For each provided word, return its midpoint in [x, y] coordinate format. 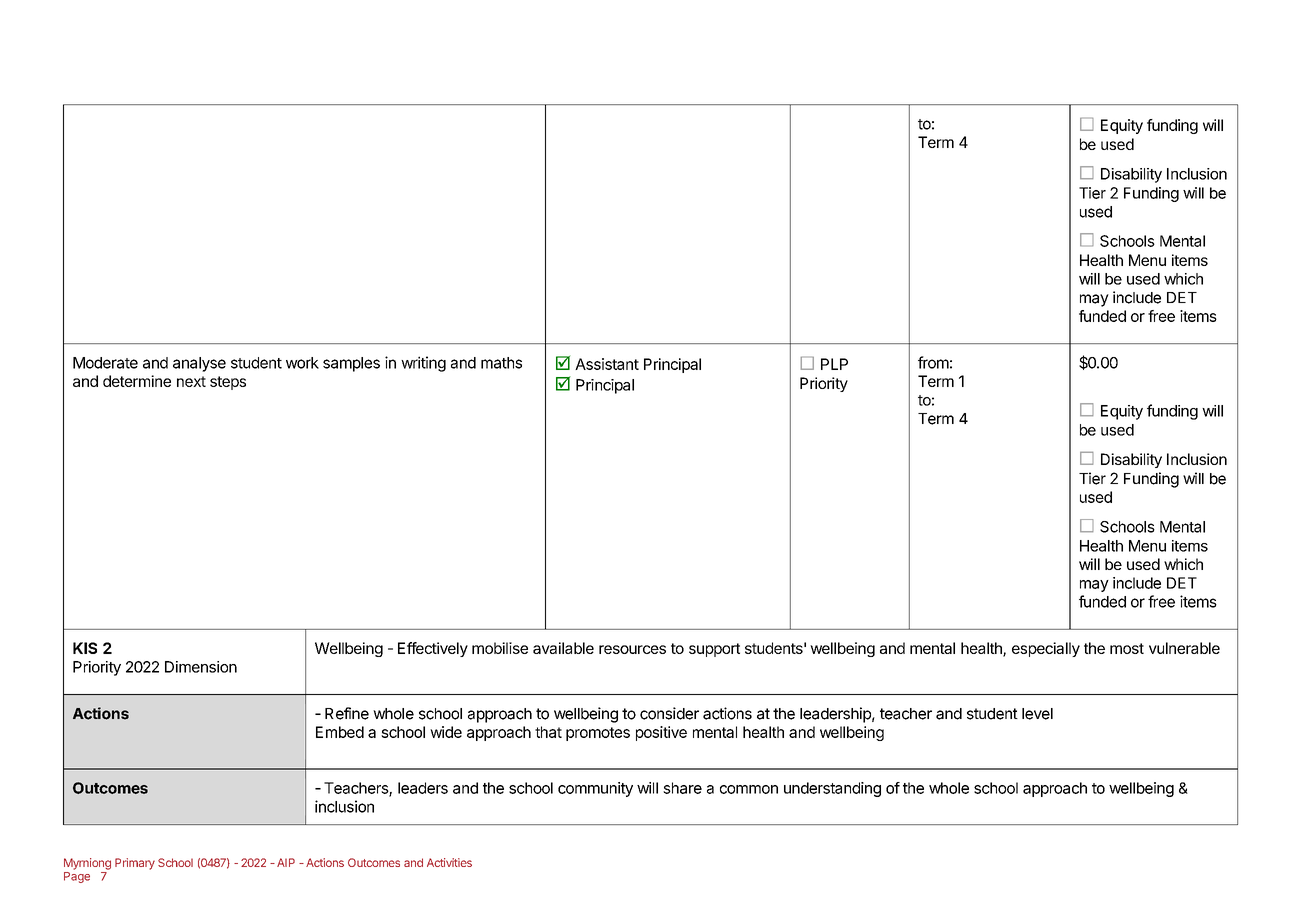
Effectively [433, 649]
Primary [135, 864]
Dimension [201, 667]
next [191, 381]
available [563, 648]
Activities [449, 862]
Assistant [607, 364]
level [1037, 714]
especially [1046, 649]
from [933, 362]
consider [669, 713]
